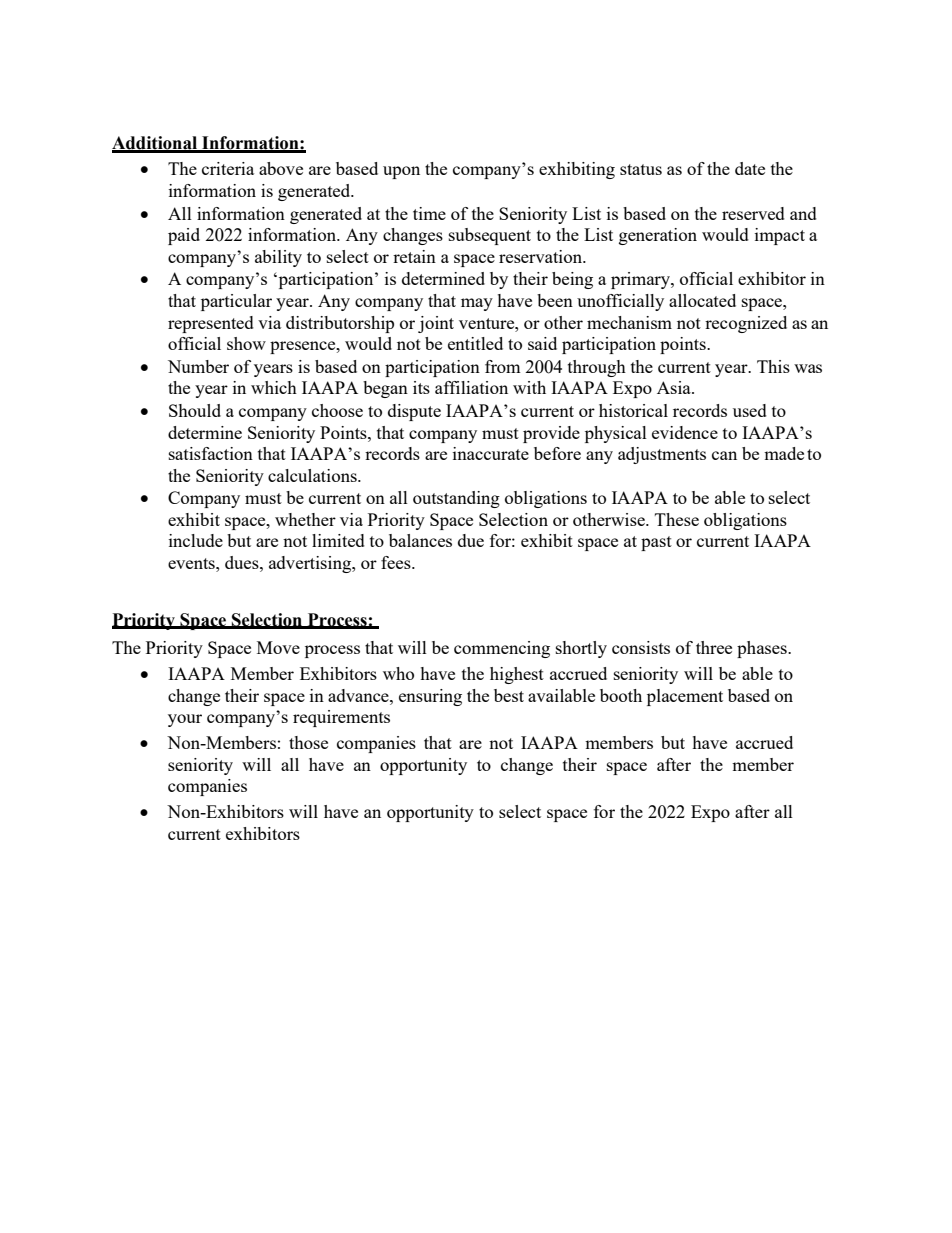  What do you see at coordinates (228, 168) in the page?
I see `criteria` at bounding box center [228, 168].
